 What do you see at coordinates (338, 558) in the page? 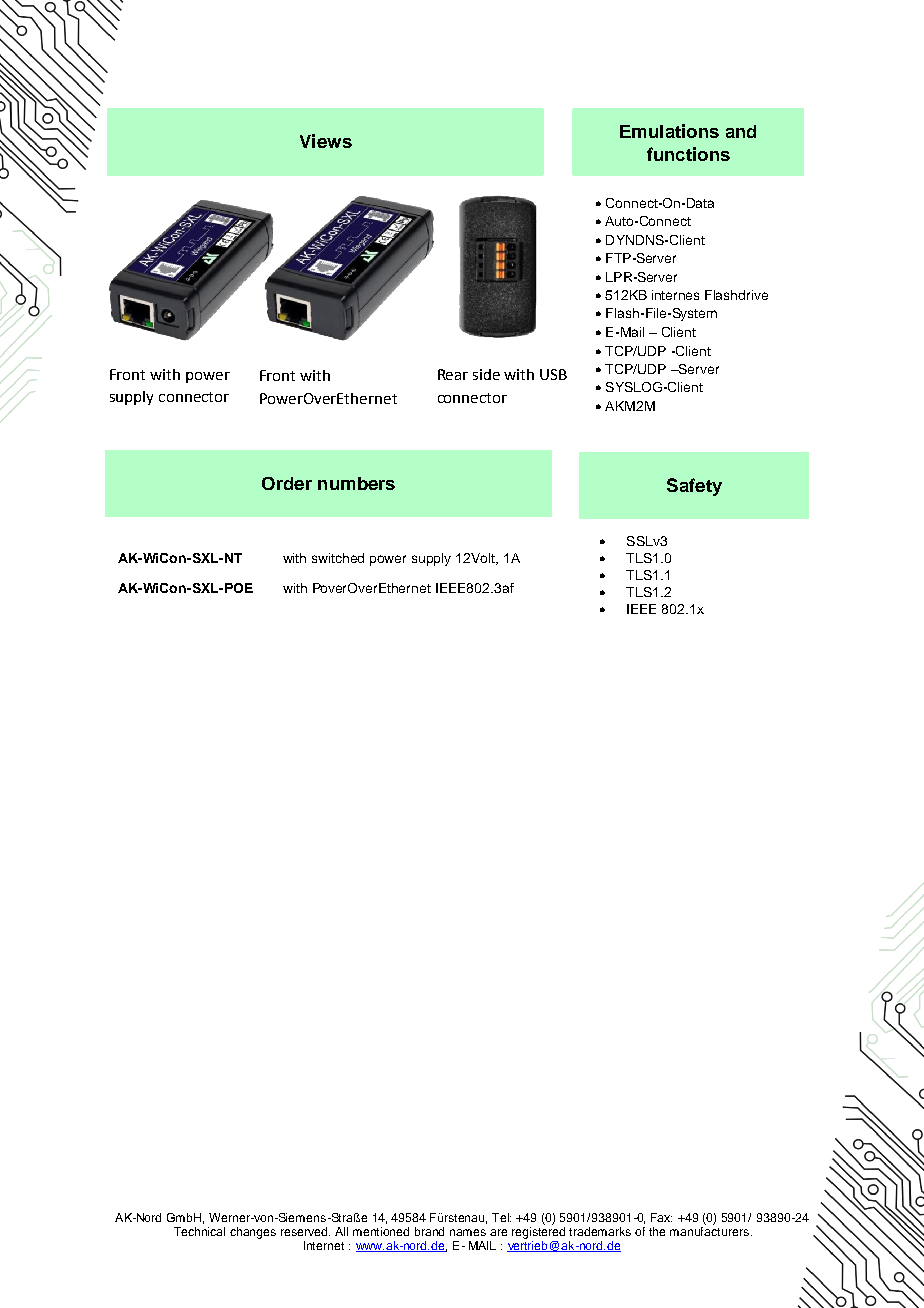
I see `switched` at bounding box center [338, 558].
